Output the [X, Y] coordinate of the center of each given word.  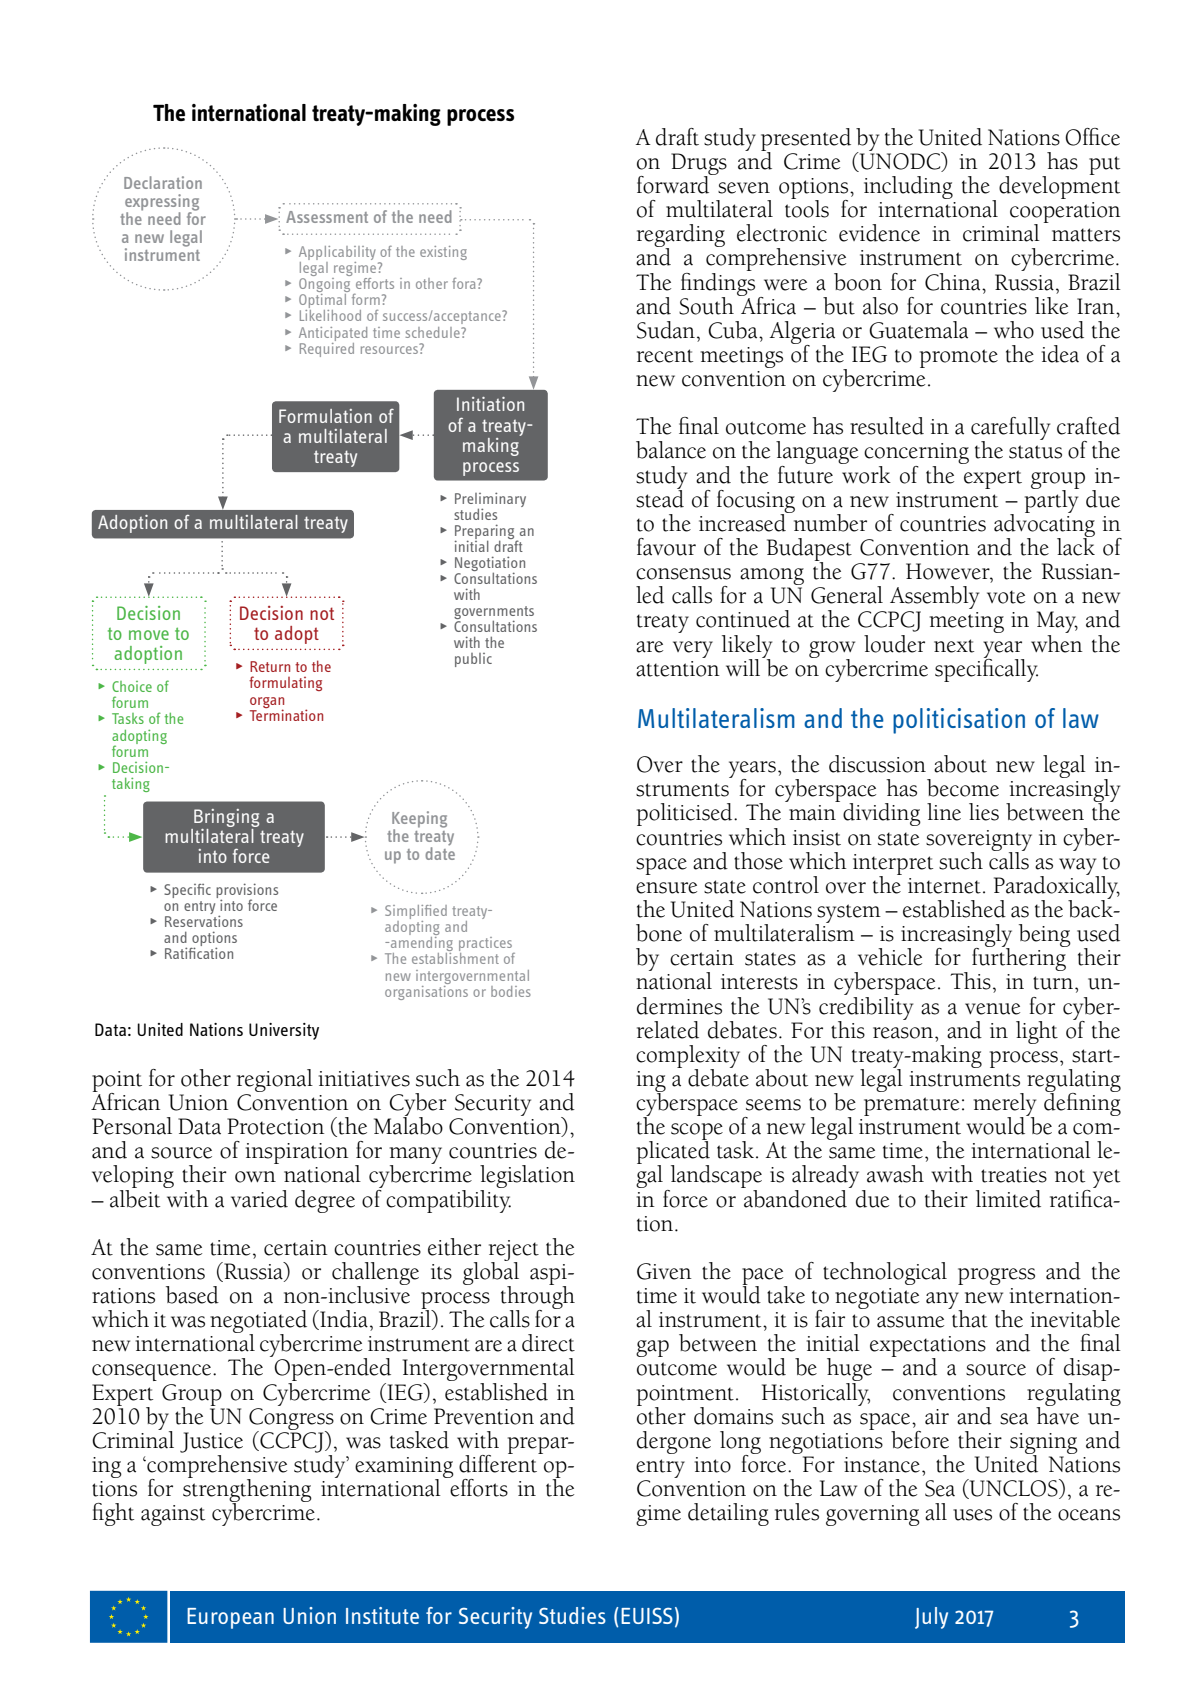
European [230, 1618]
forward [674, 183]
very [693, 649]
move [149, 635]
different [499, 1462]
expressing [162, 203]
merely [1004, 1105]
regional [275, 1080]
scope [697, 1133]
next [954, 646]
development [1059, 186]
